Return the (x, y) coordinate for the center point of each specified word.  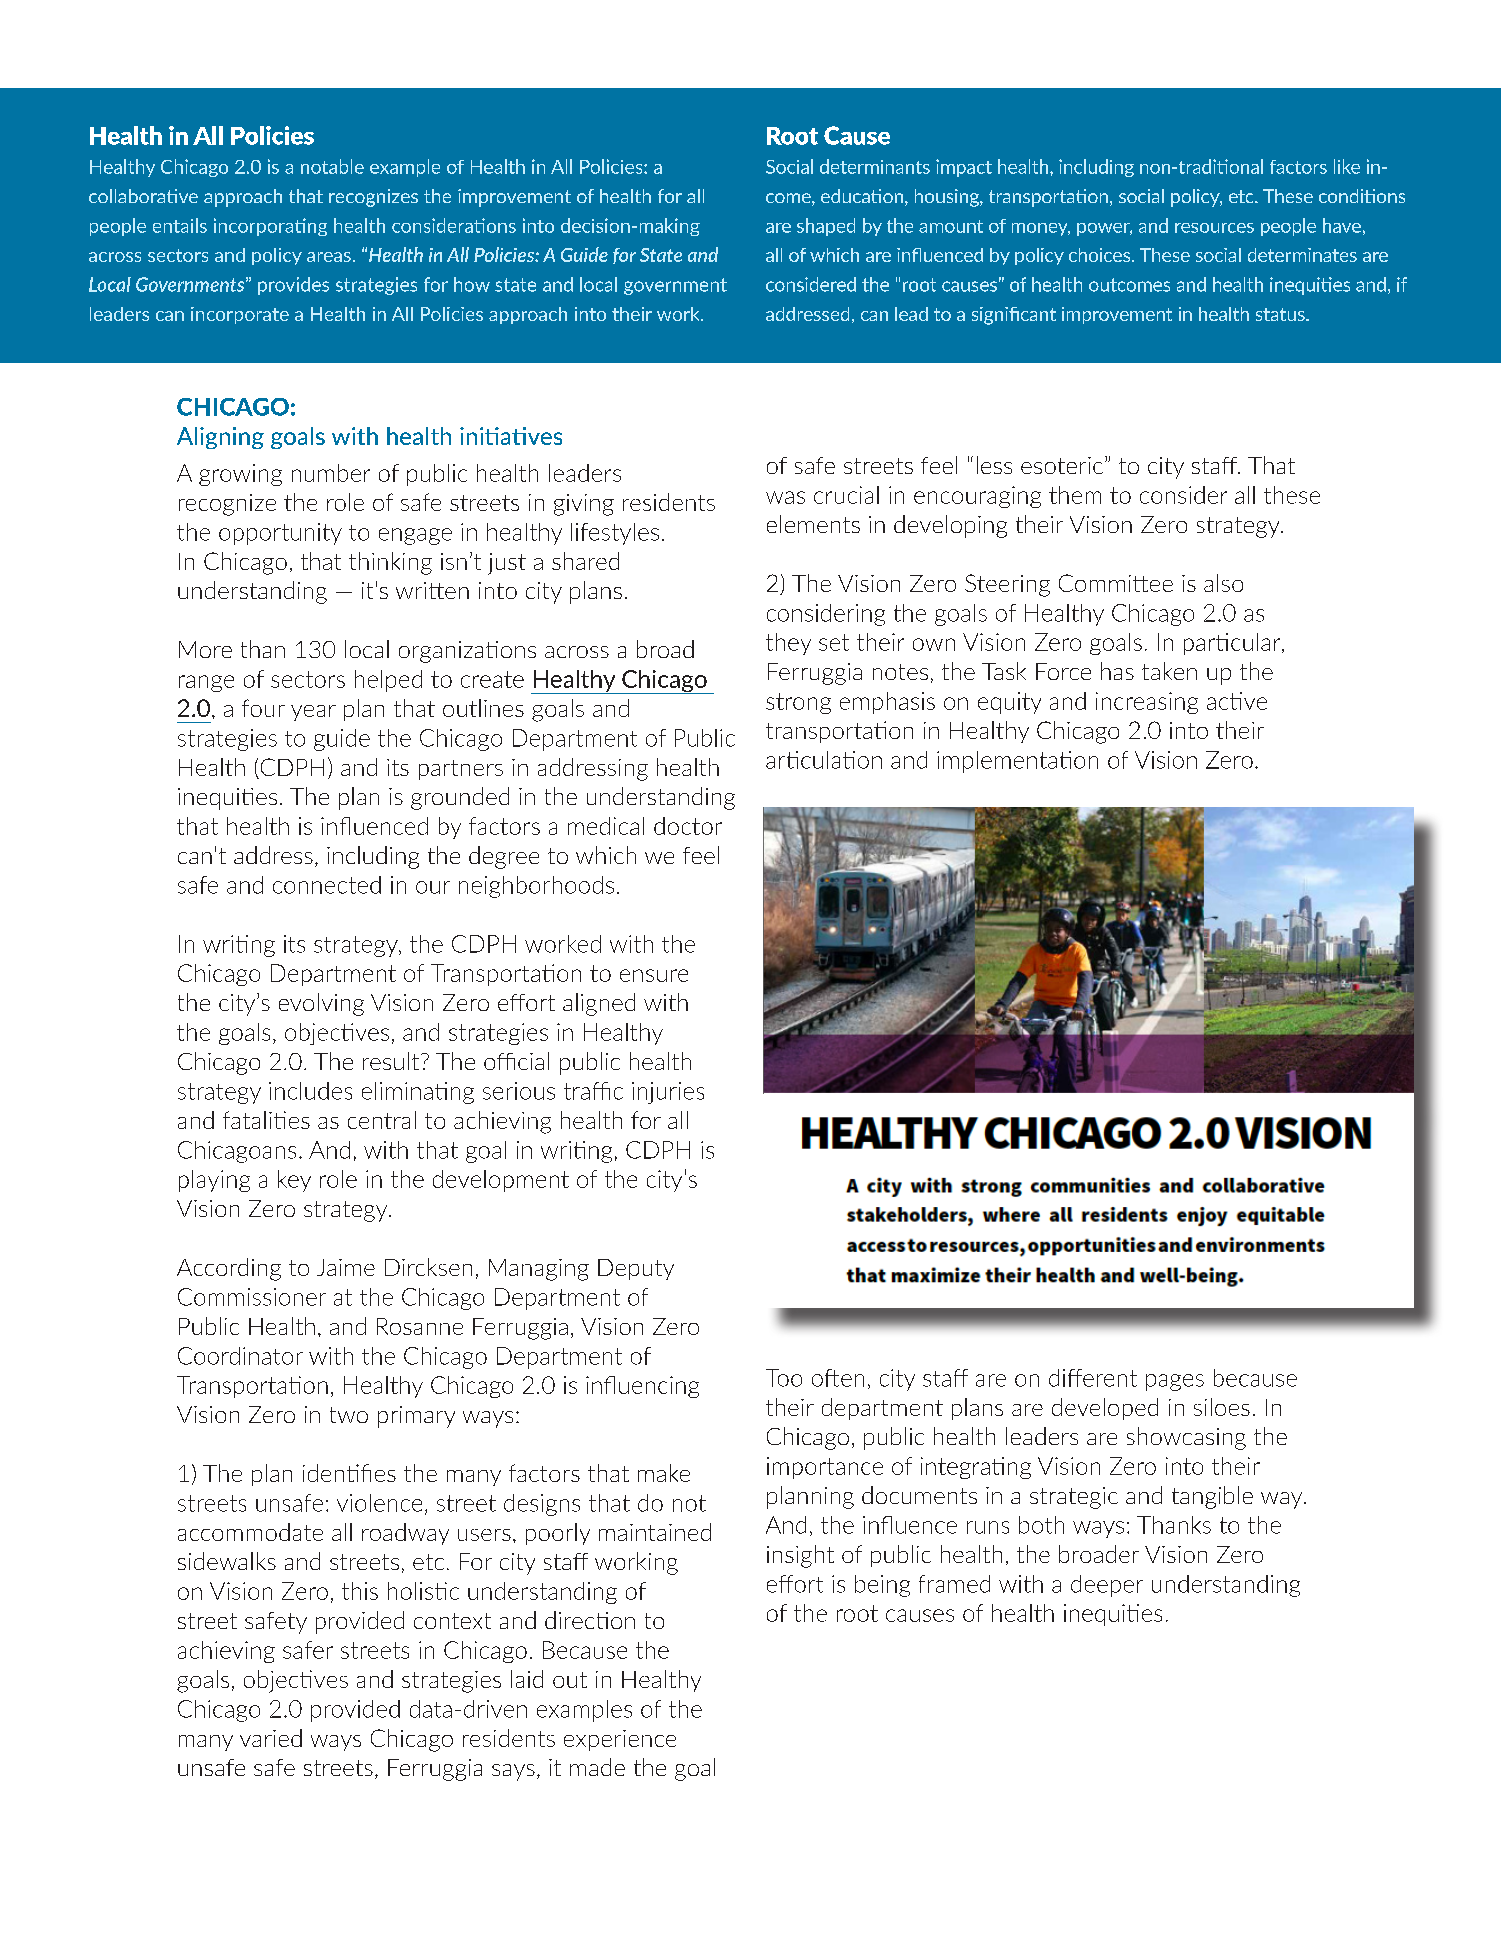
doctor (688, 826)
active (1237, 701)
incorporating (270, 227)
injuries (668, 1093)
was (785, 497)
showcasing (1186, 1438)
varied (271, 1738)
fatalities (266, 1120)
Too (784, 1378)
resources (1214, 228)
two (349, 1415)
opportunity (280, 534)
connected (327, 885)
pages (1175, 1382)
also (1223, 583)
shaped (826, 227)
